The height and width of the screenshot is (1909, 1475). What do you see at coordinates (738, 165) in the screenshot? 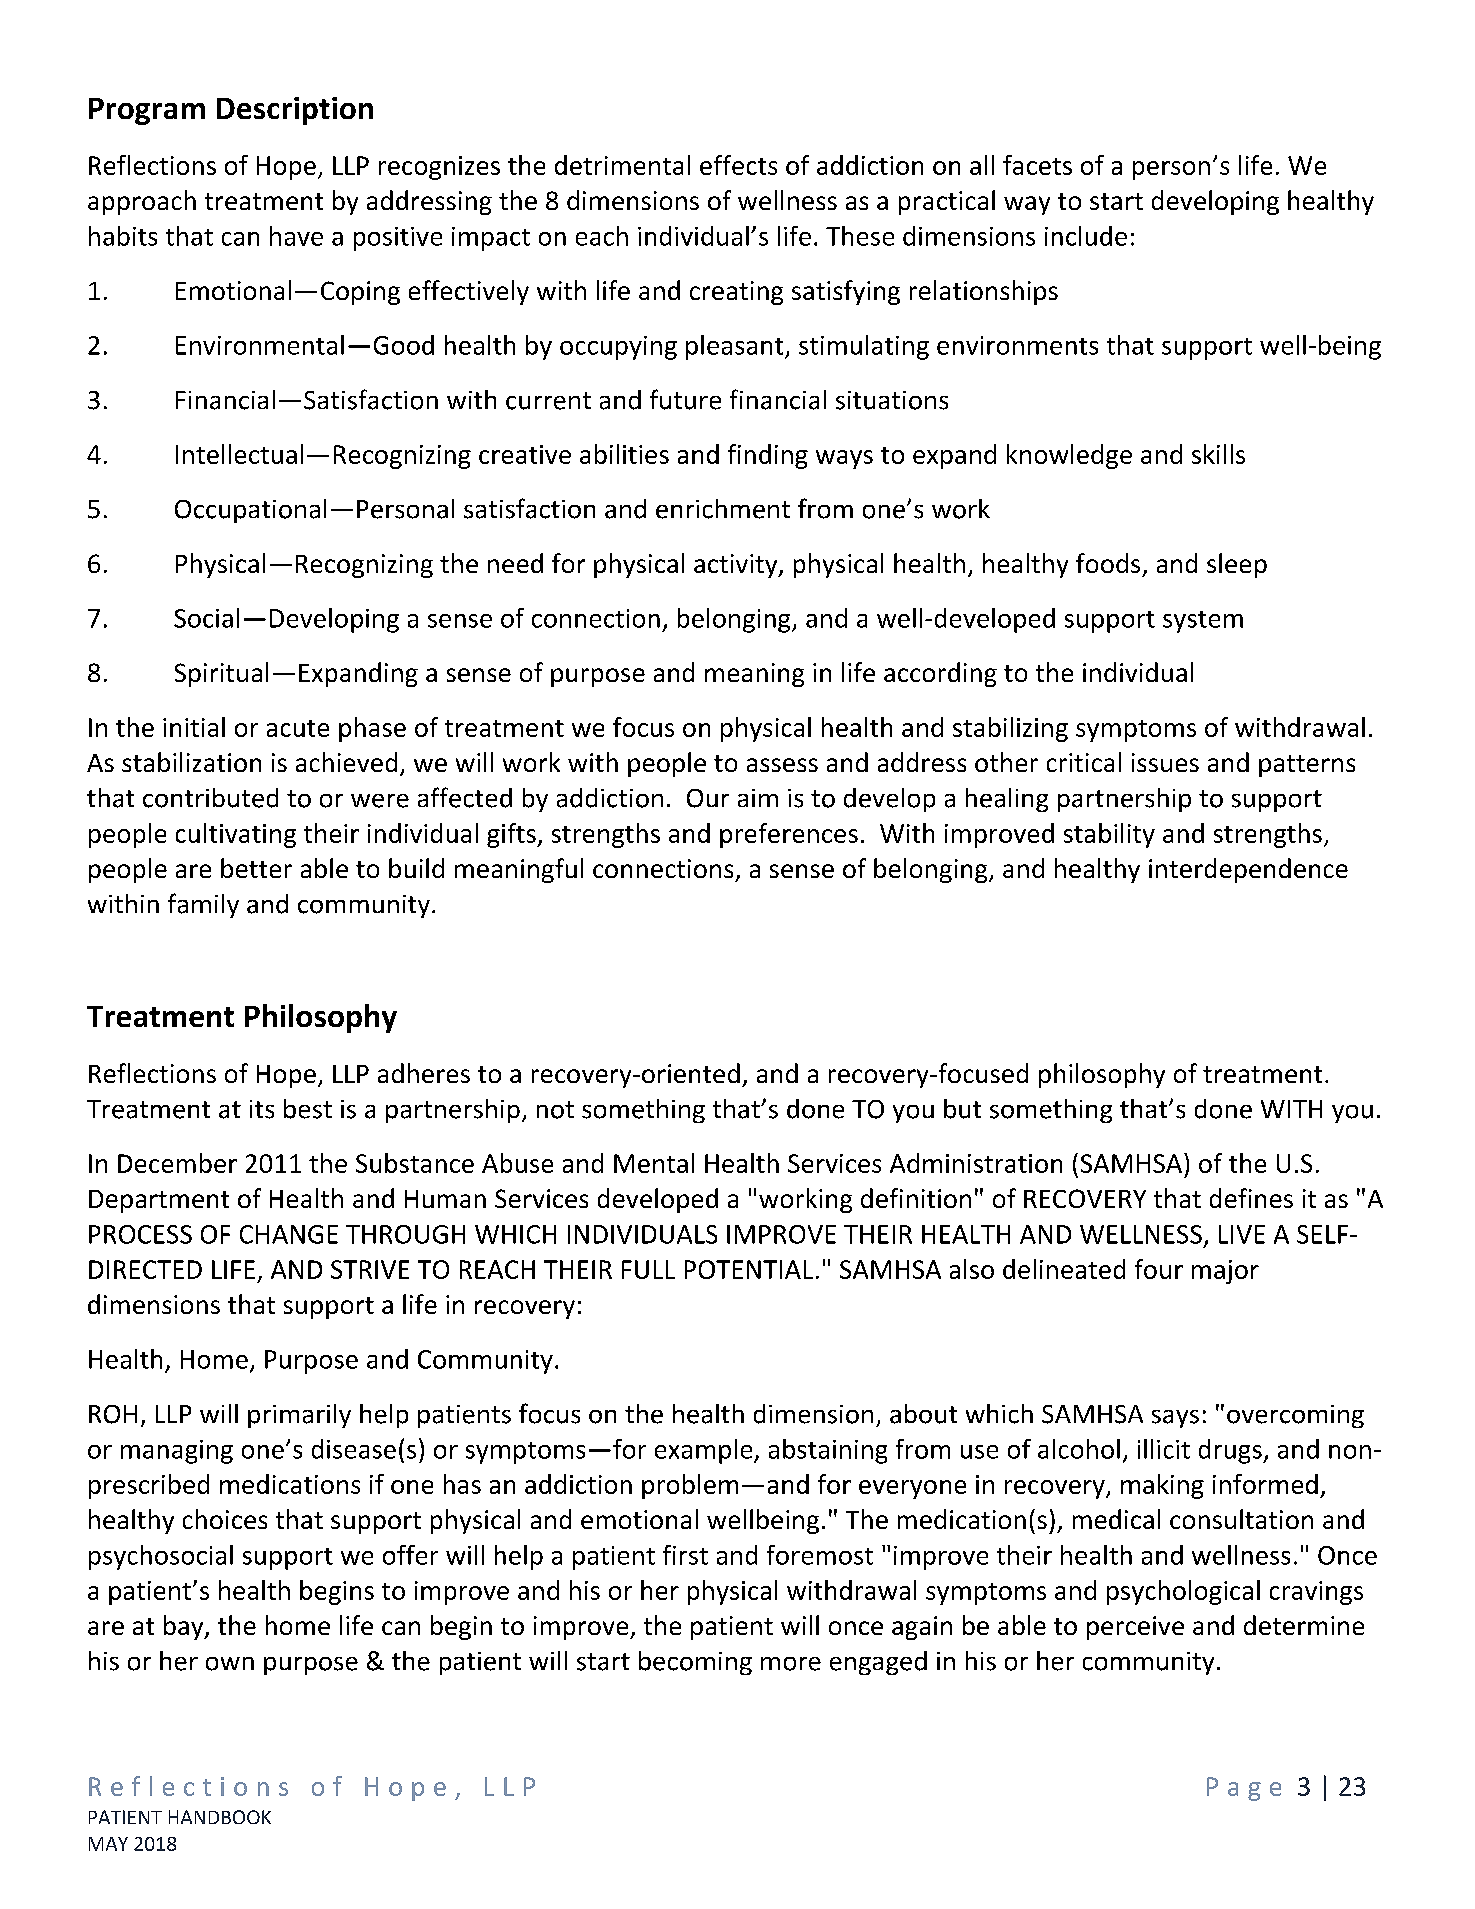
I see `effects` at bounding box center [738, 165].
